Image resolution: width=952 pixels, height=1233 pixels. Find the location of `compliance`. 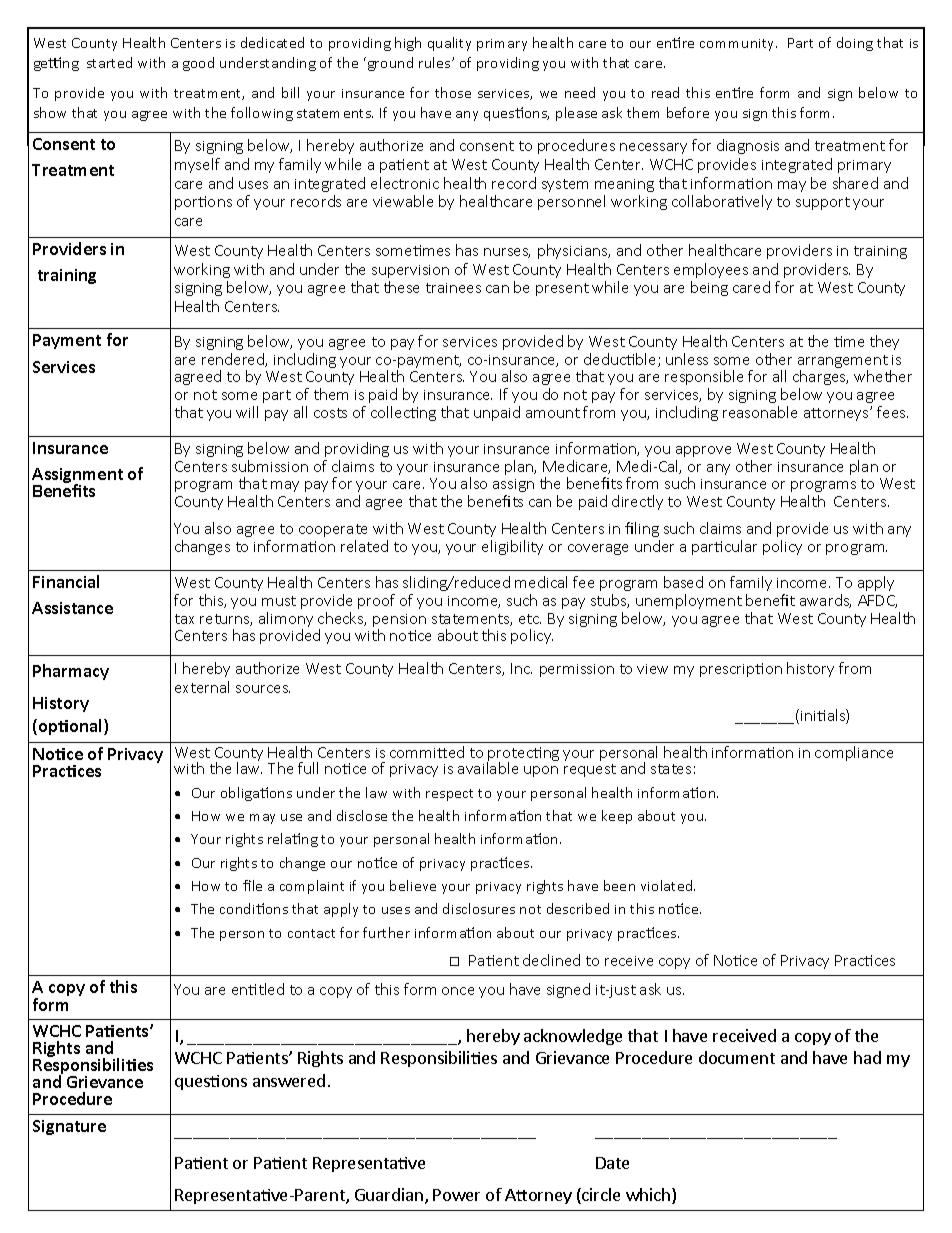

compliance is located at coordinates (854, 753).
